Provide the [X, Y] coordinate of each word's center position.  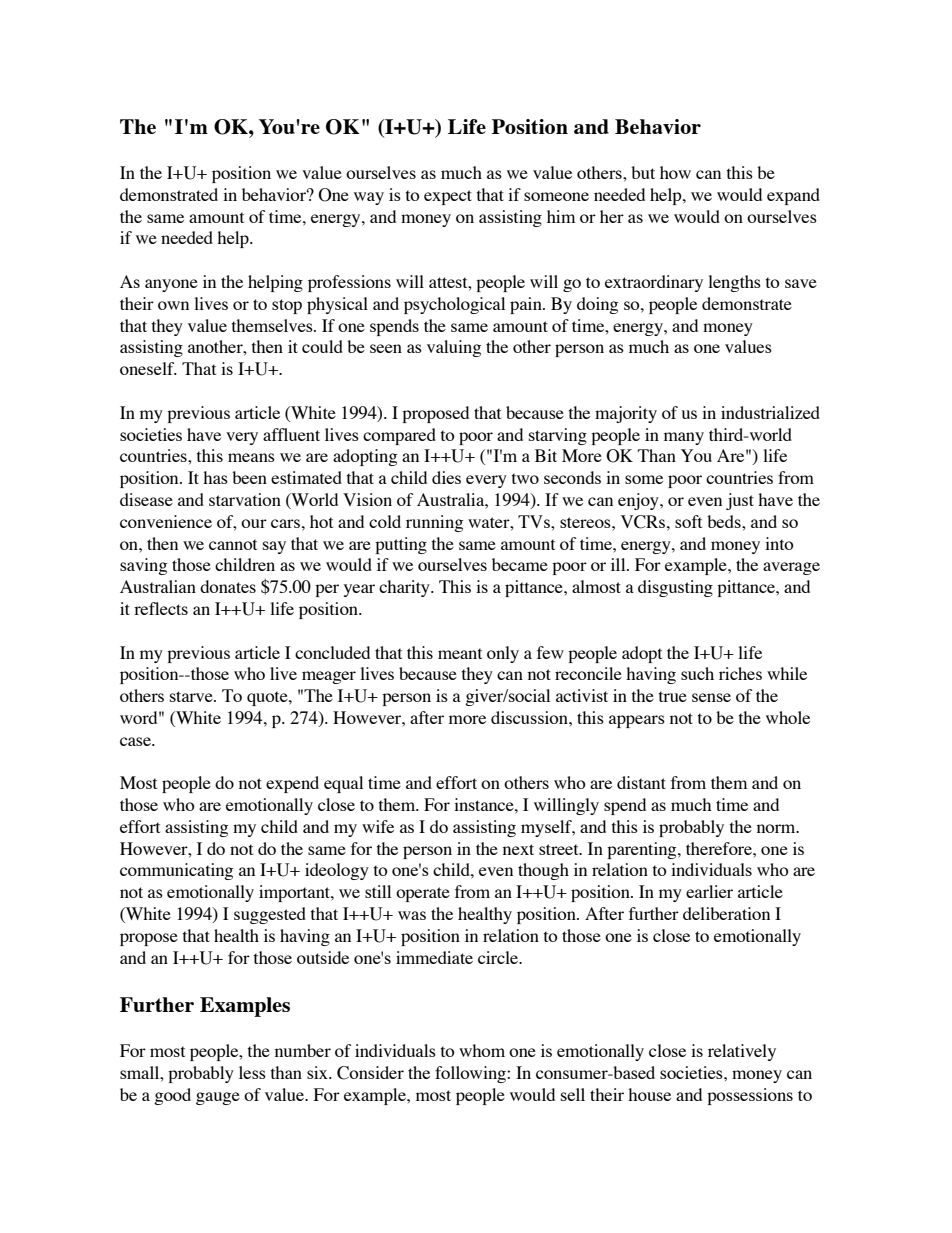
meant [460, 653]
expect [448, 197]
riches [740, 673]
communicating [176, 871]
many [684, 438]
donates [228, 586]
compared [399, 436]
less [252, 1072]
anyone [171, 285]
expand [793, 196]
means [251, 457]
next [518, 849]
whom [482, 1050]
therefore [720, 848]
